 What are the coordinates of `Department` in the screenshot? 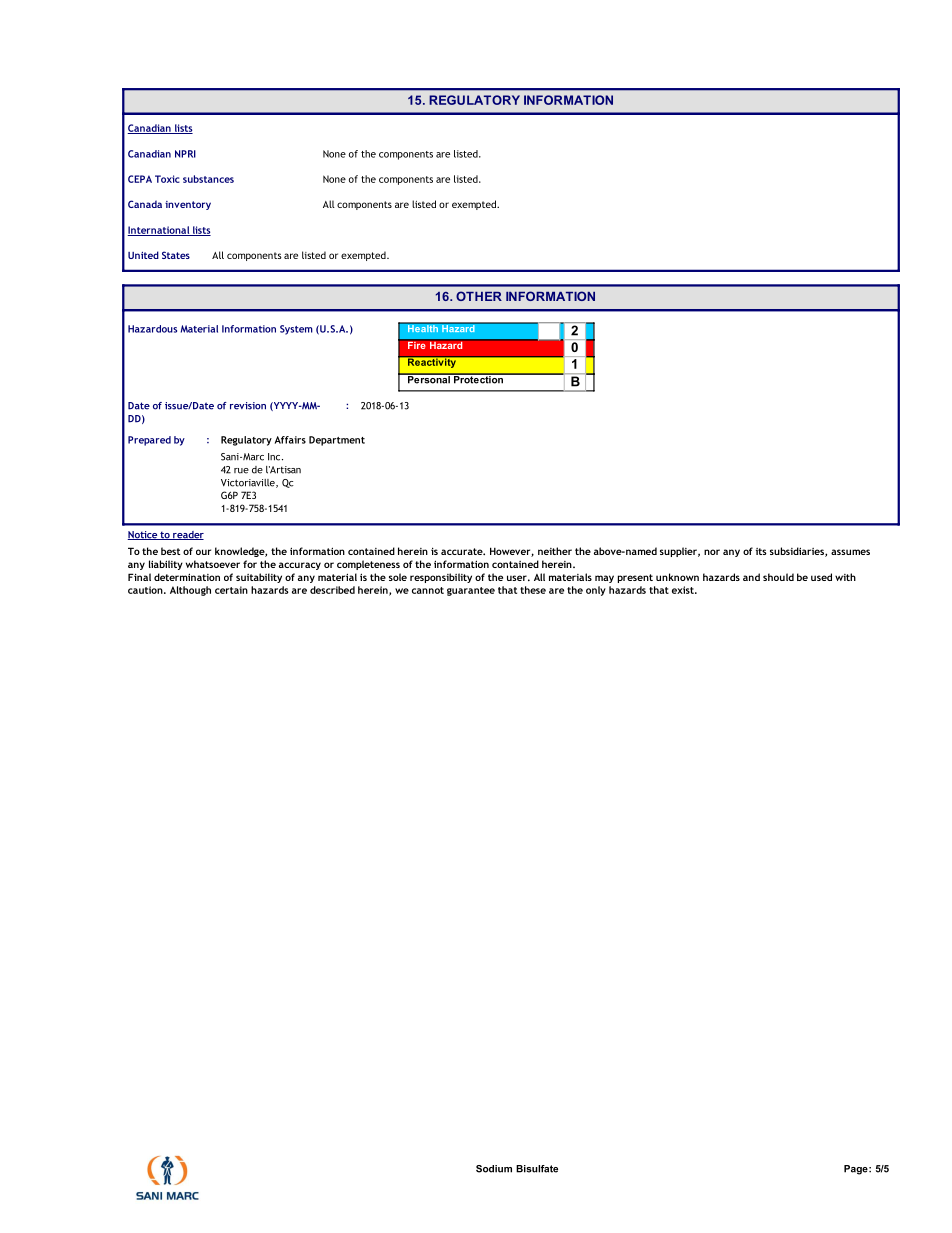 It's located at (337, 441).
